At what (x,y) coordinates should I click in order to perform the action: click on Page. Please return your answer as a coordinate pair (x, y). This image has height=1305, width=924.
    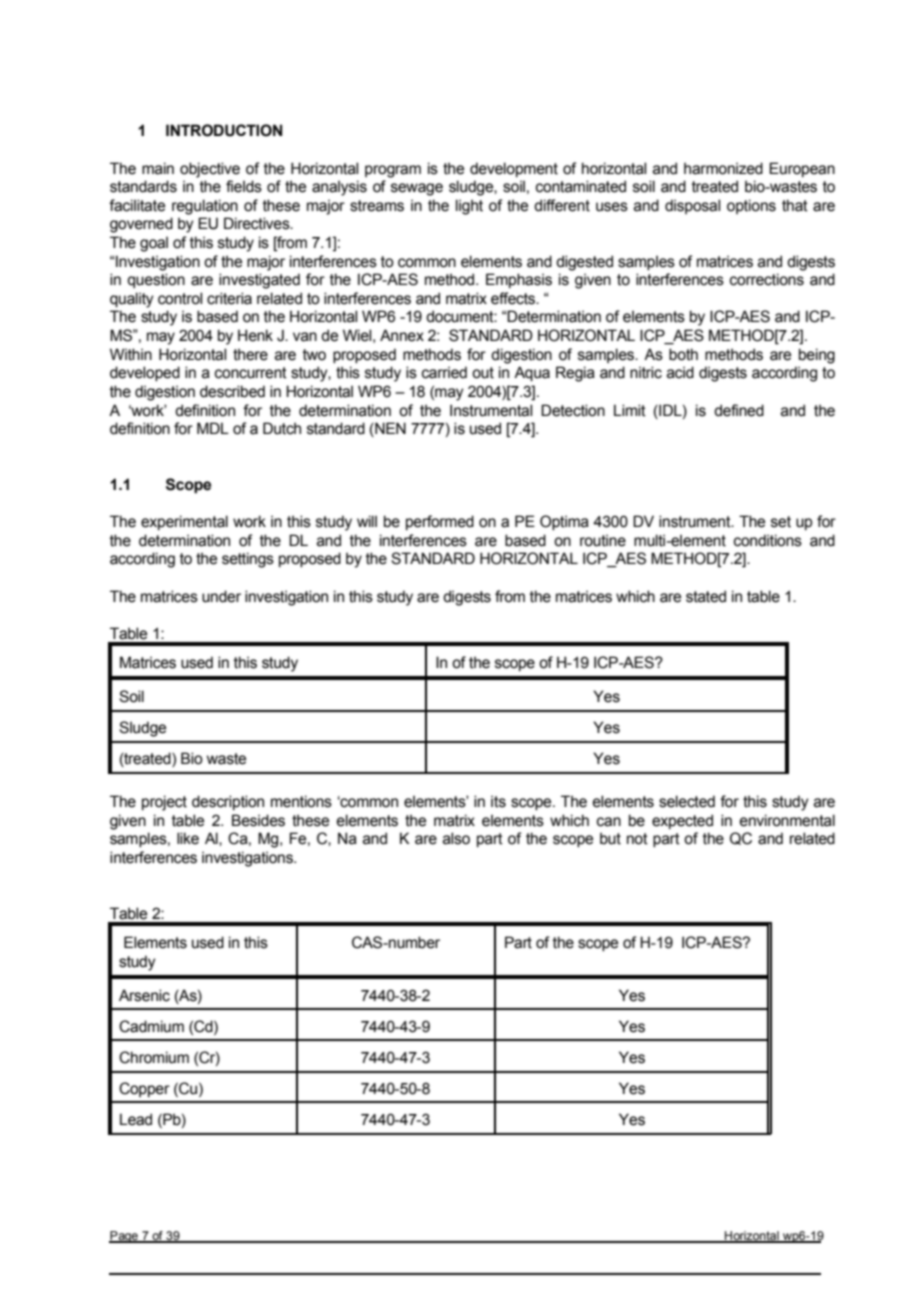
    Looking at the image, I should click on (124, 1237).
